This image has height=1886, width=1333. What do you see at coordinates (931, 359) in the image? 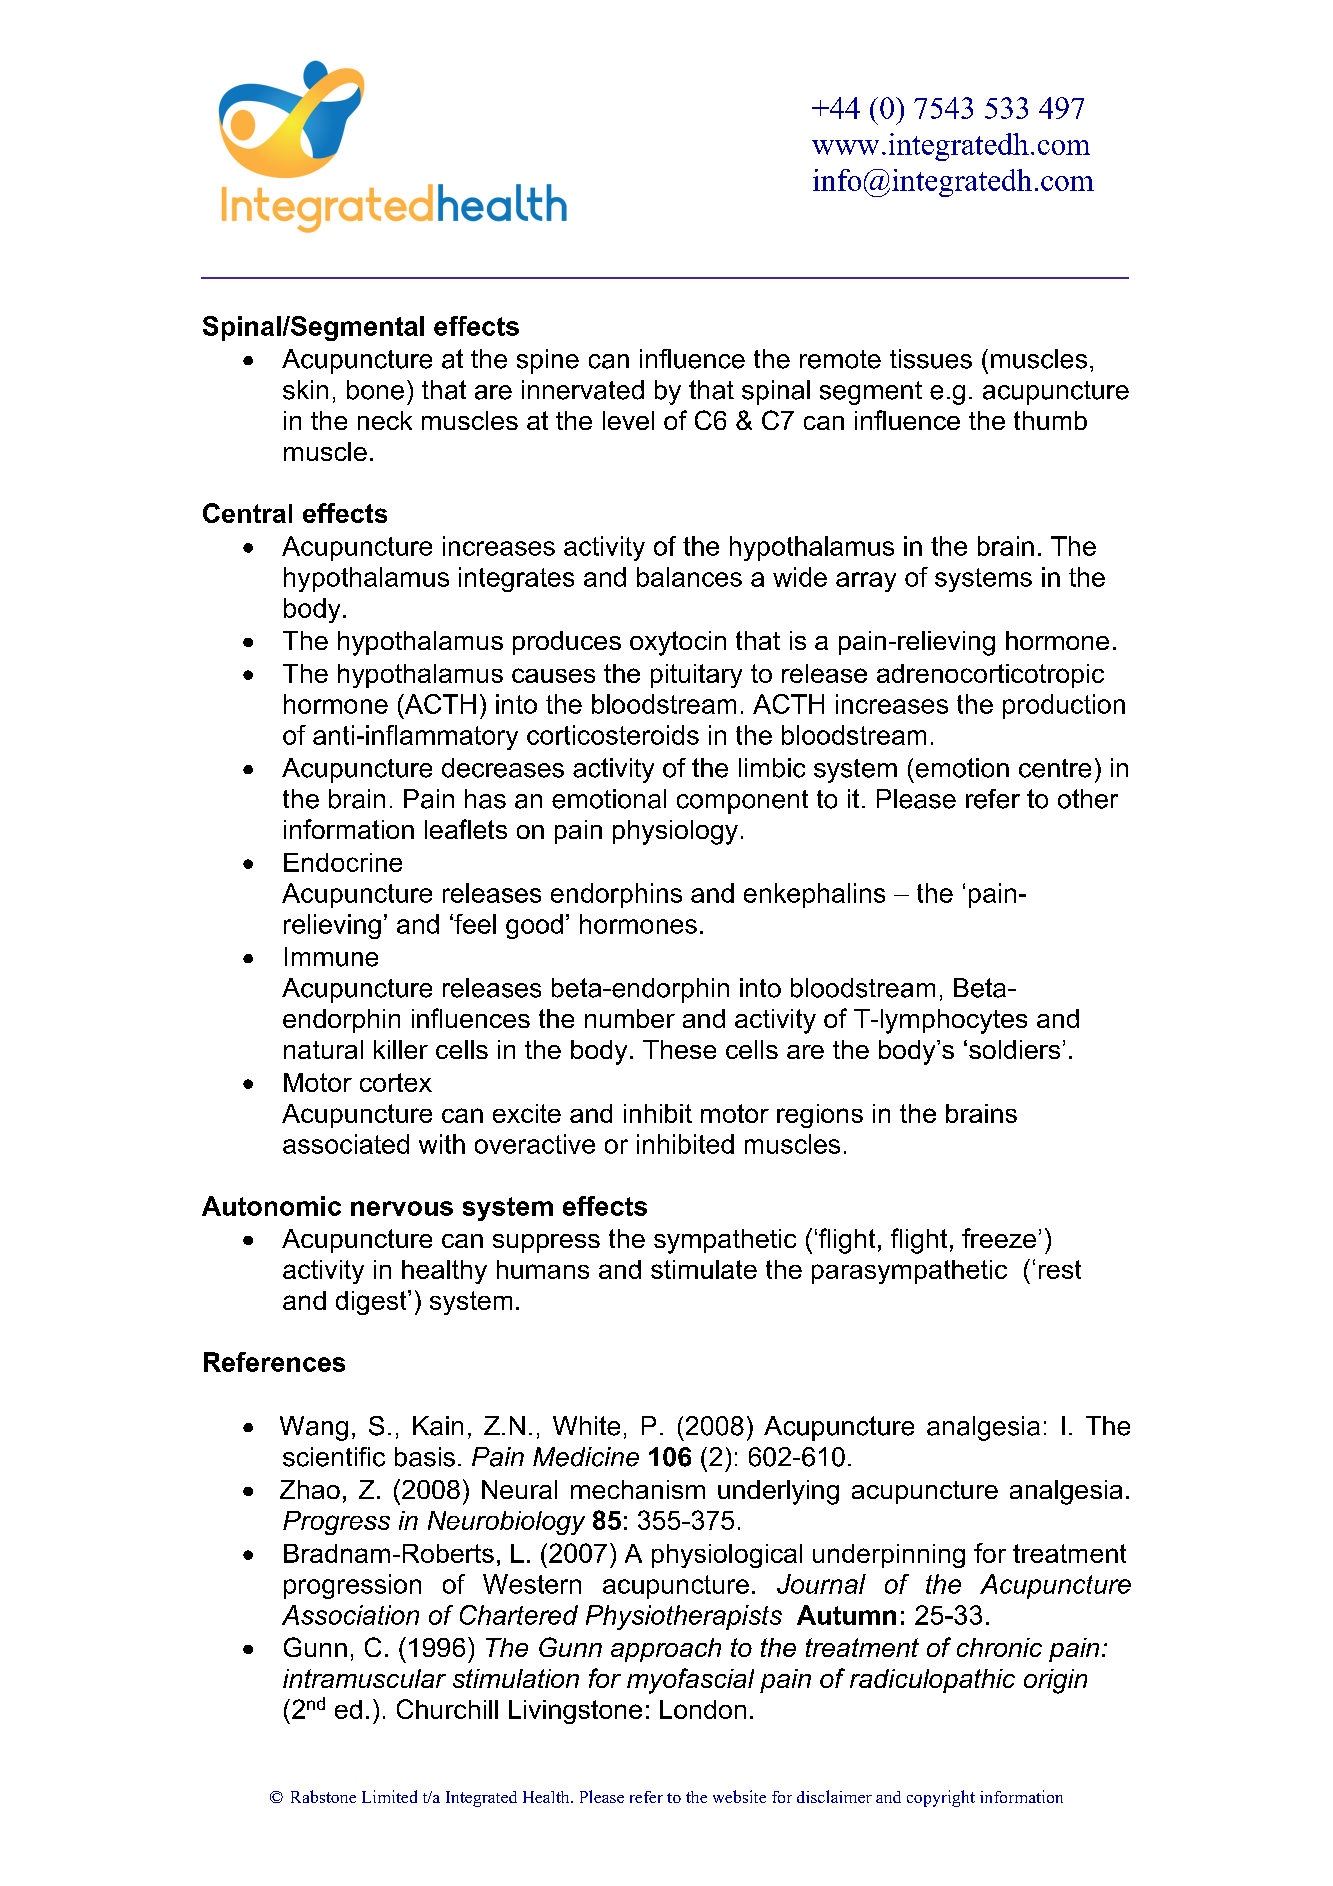
I see `tissues` at bounding box center [931, 359].
